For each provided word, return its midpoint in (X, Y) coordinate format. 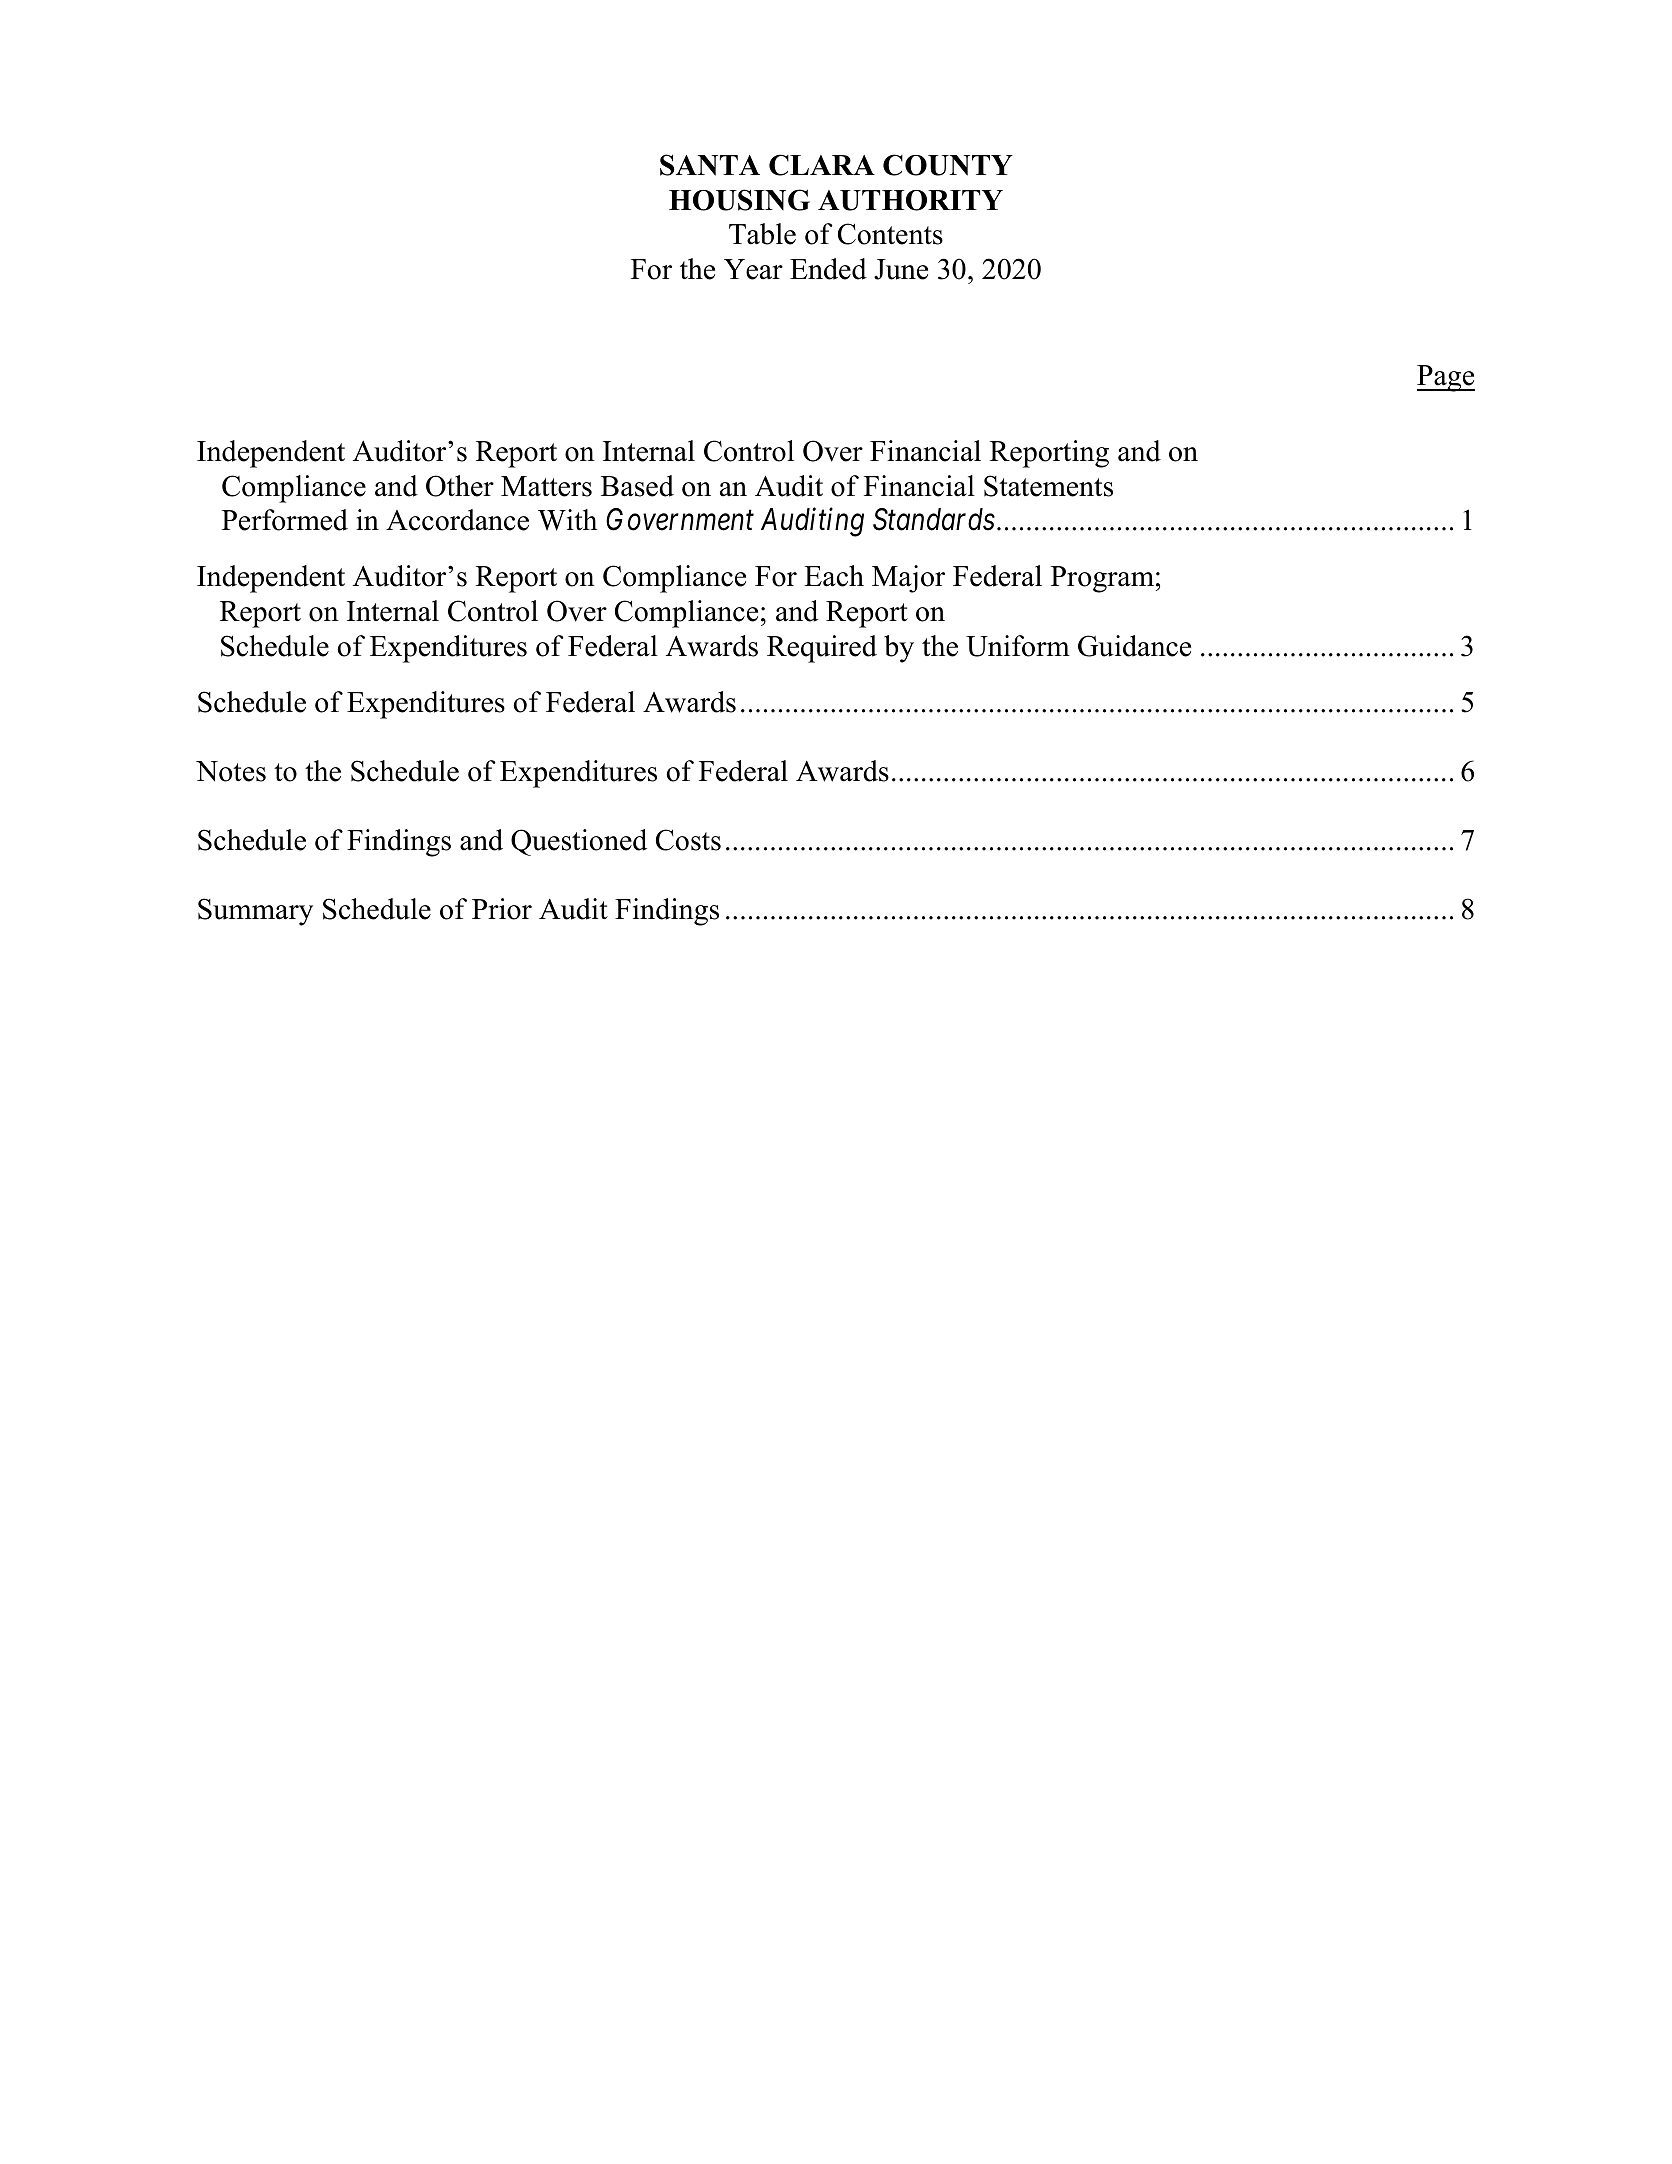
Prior (502, 909)
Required (822, 649)
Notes (231, 771)
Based (637, 486)
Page (1446, 378)
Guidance (1134, 646)
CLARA (822, 165)
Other (460, 486)
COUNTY (947, 165)
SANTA (710, 165)
